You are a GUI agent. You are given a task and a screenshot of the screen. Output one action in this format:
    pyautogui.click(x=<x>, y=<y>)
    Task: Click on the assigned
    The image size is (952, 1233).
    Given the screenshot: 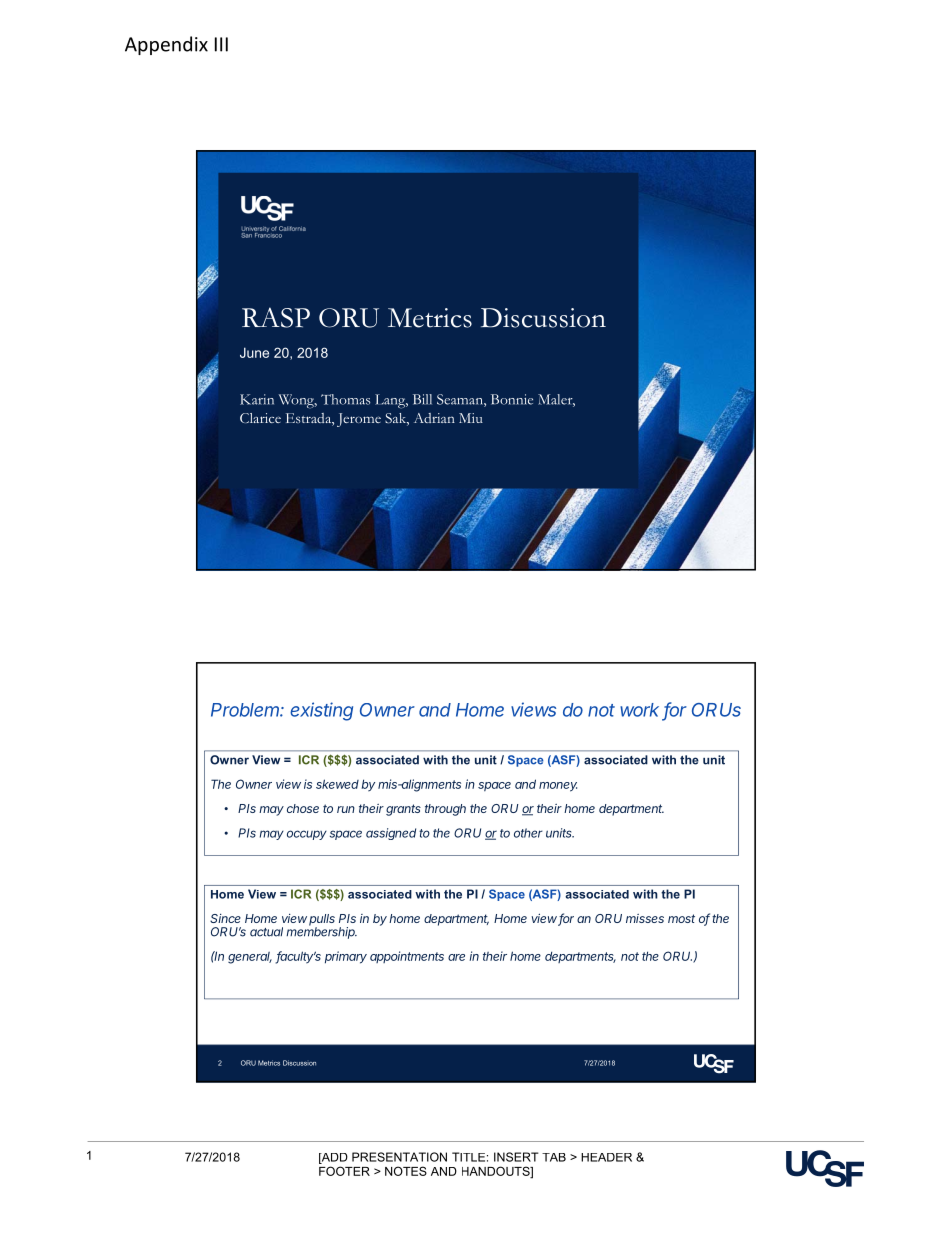 What is the action you would take?
    pyautogui.click(x=391, y=834)
